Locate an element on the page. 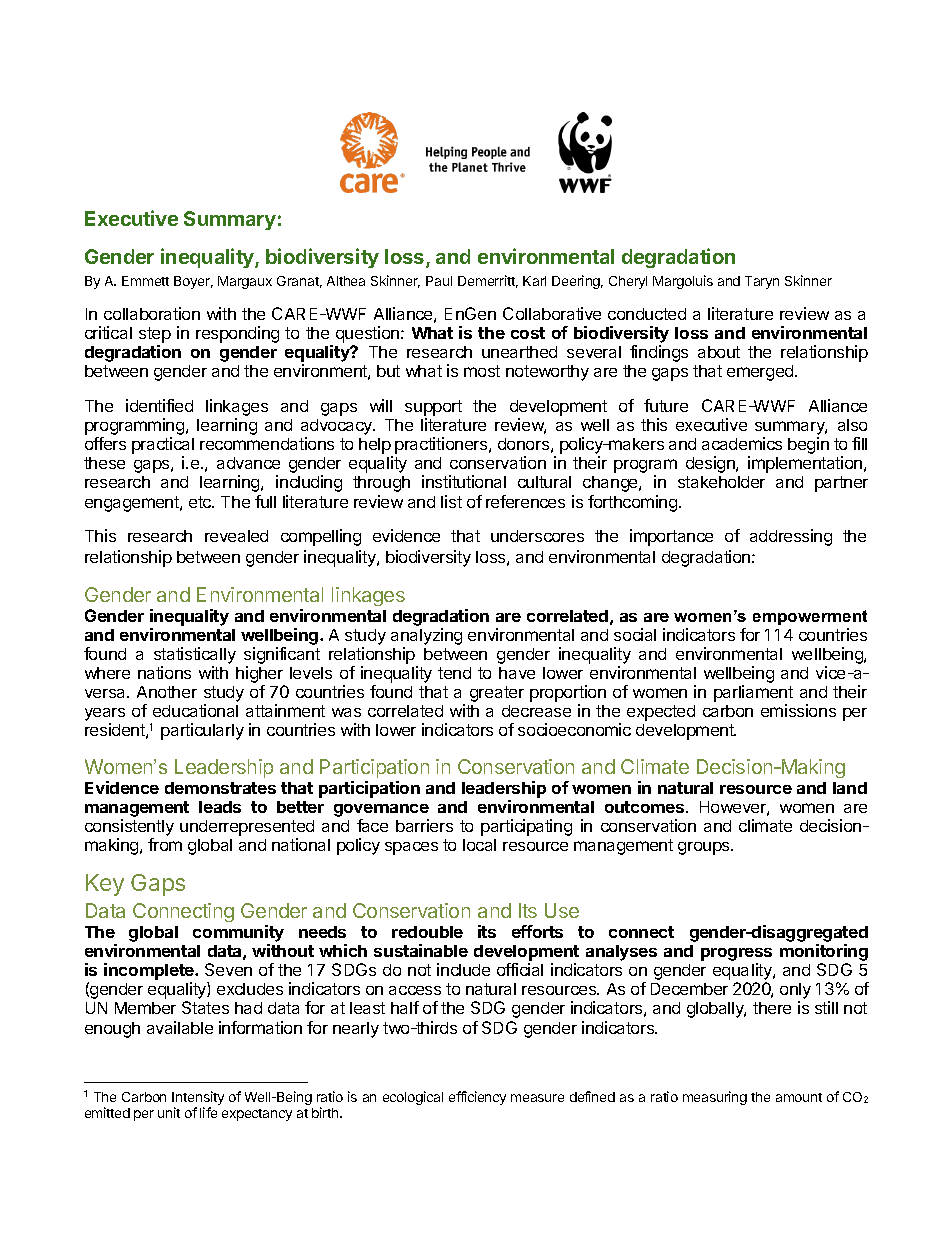  responding is located at coordinates (237, 334).
